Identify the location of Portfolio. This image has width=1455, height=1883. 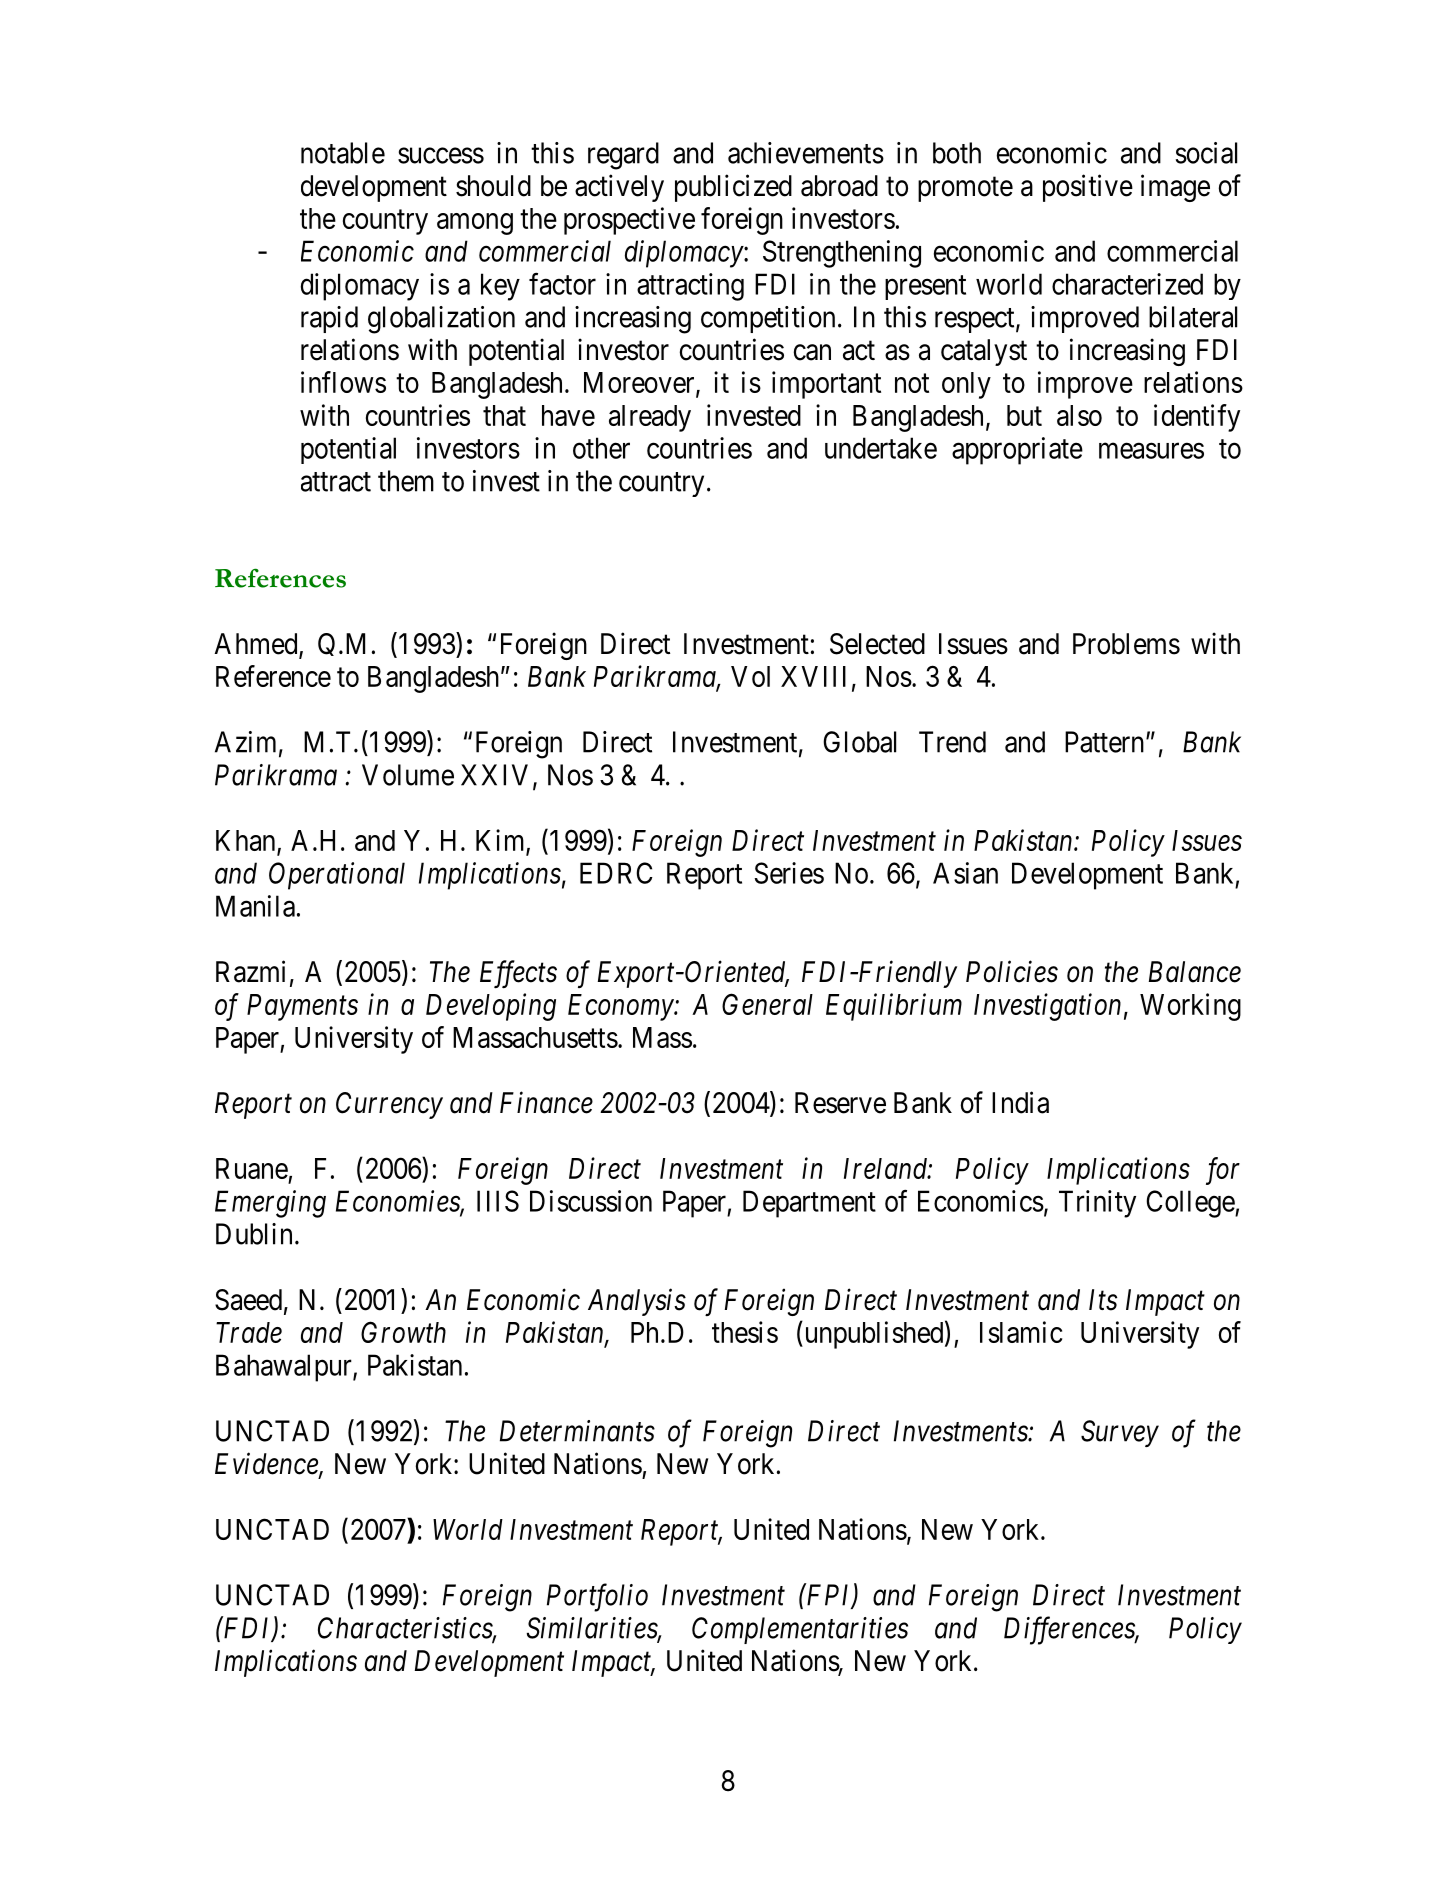
(597, 1597).
